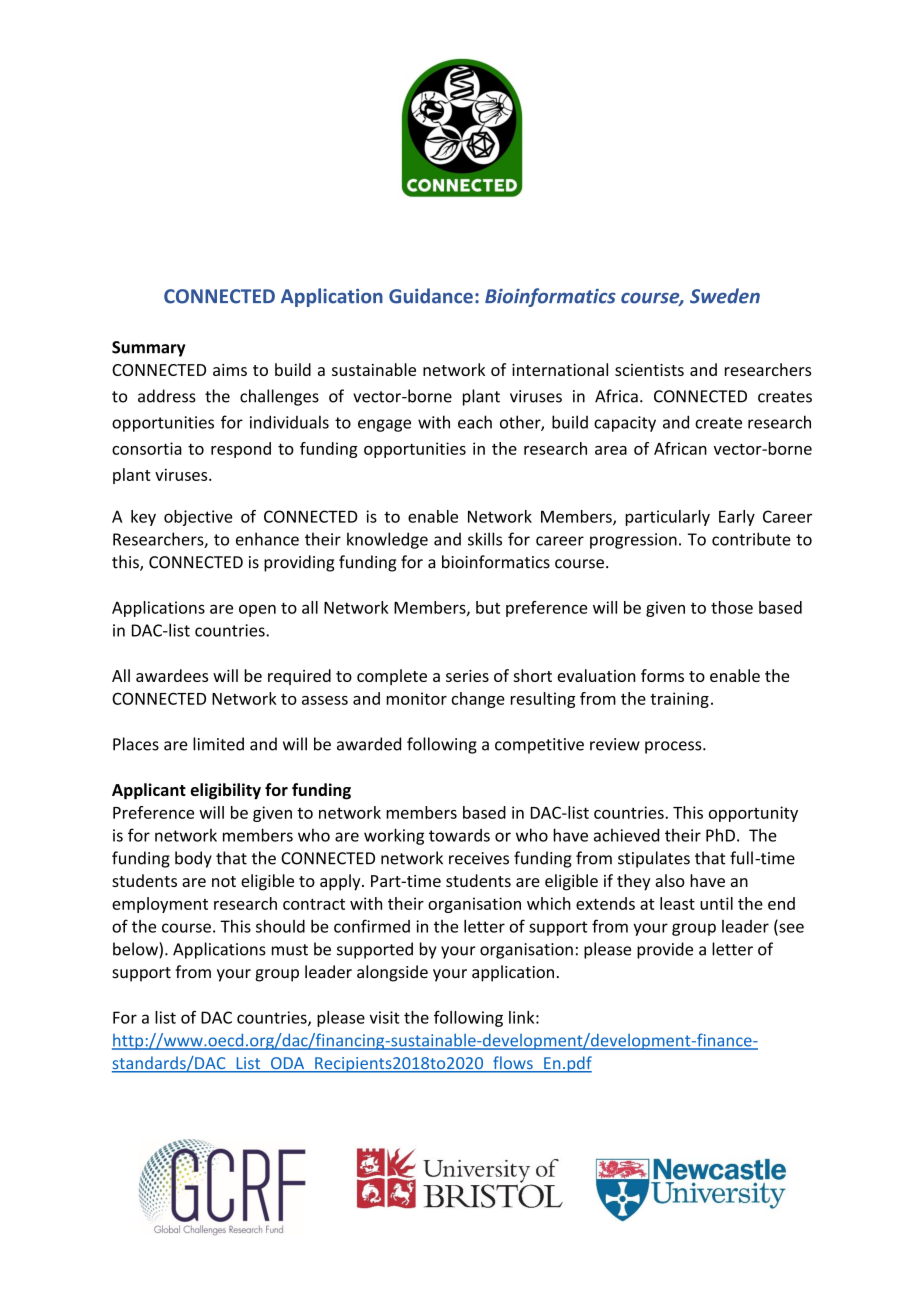  What do you see at coordinates (148, 349) in the screenshot?
I see `Summary` at bounding box center [148, 349].
